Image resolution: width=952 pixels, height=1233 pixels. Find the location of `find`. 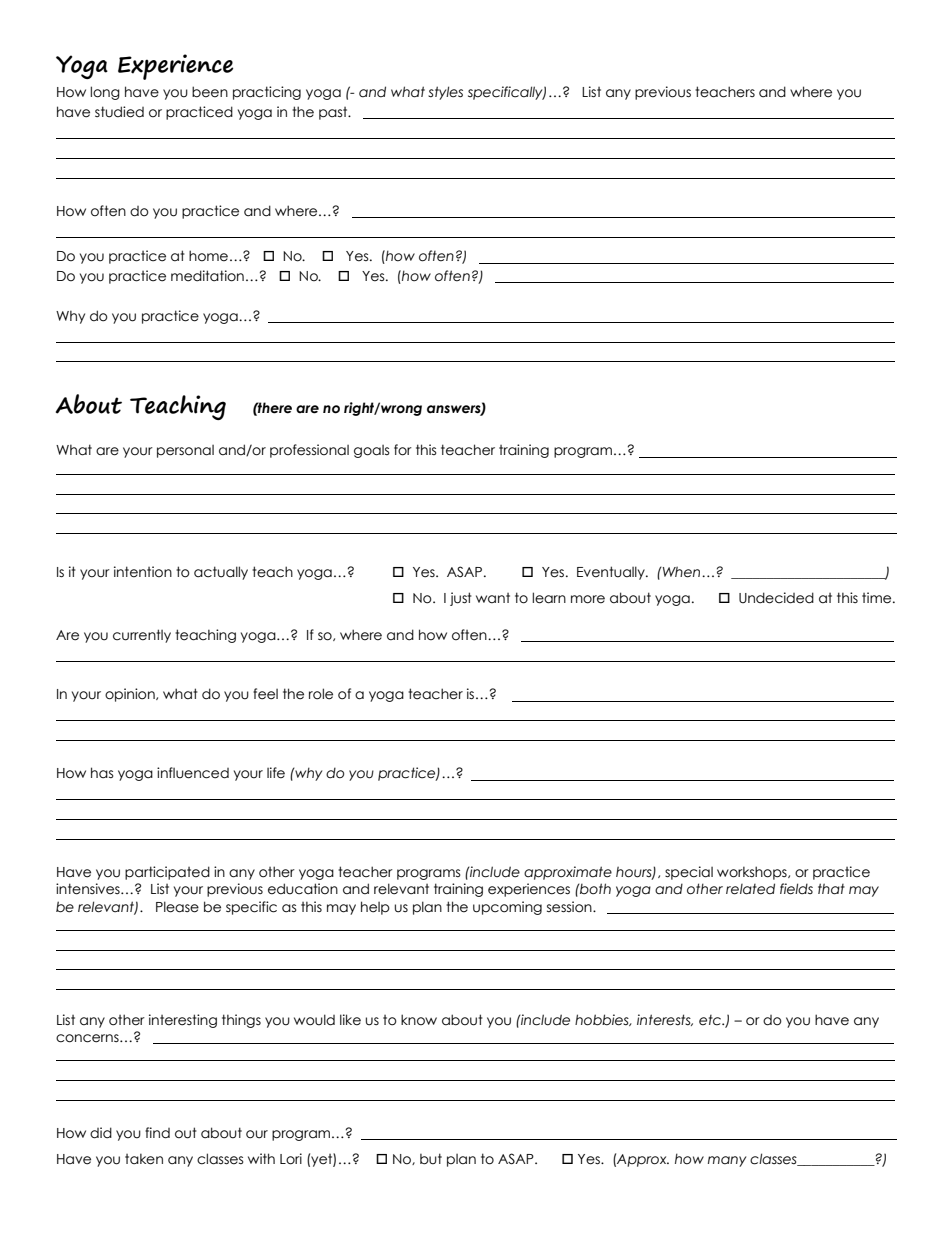

find is located at coordinates (157, 1133).
